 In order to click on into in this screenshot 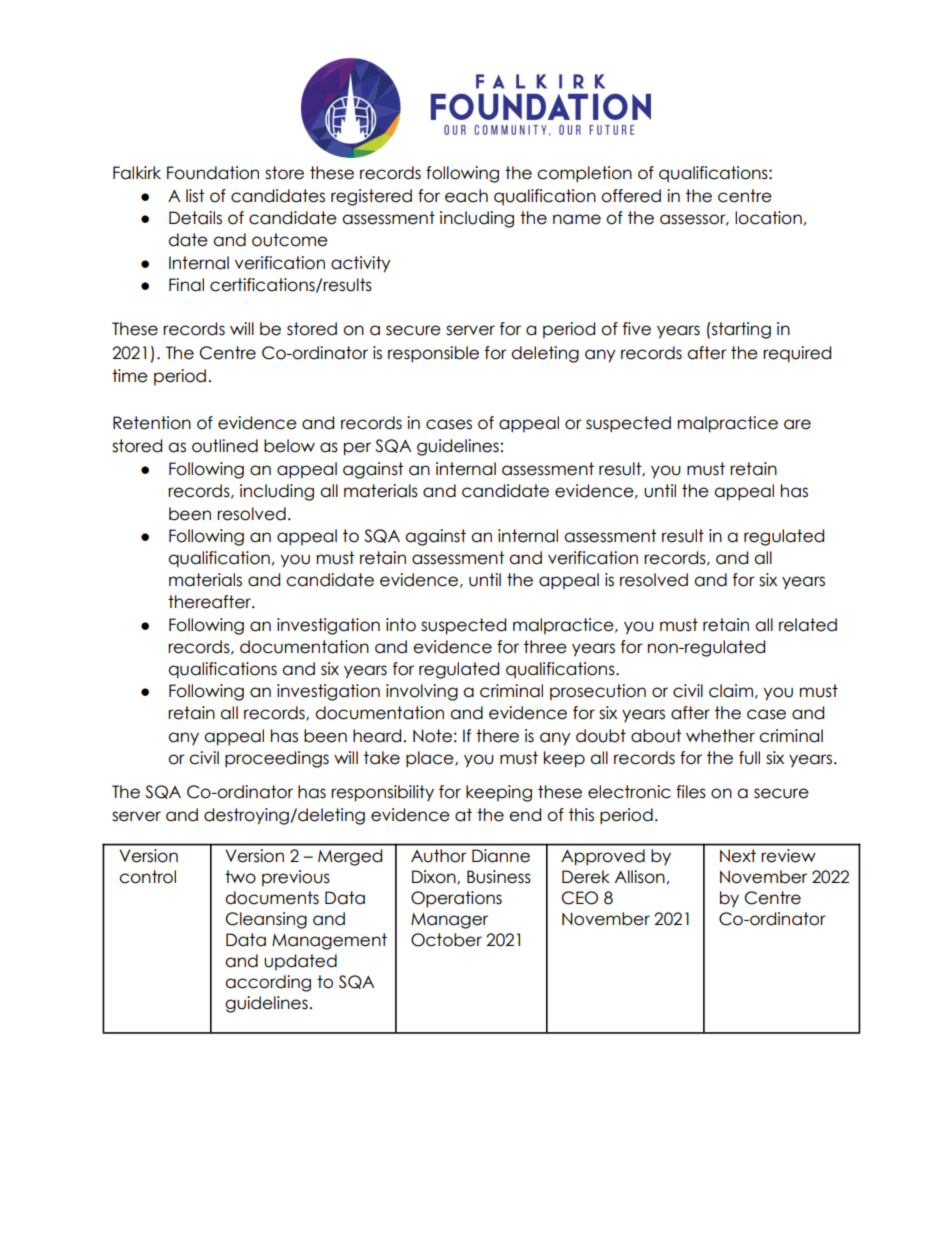, I will do `click(401, 625)`.
